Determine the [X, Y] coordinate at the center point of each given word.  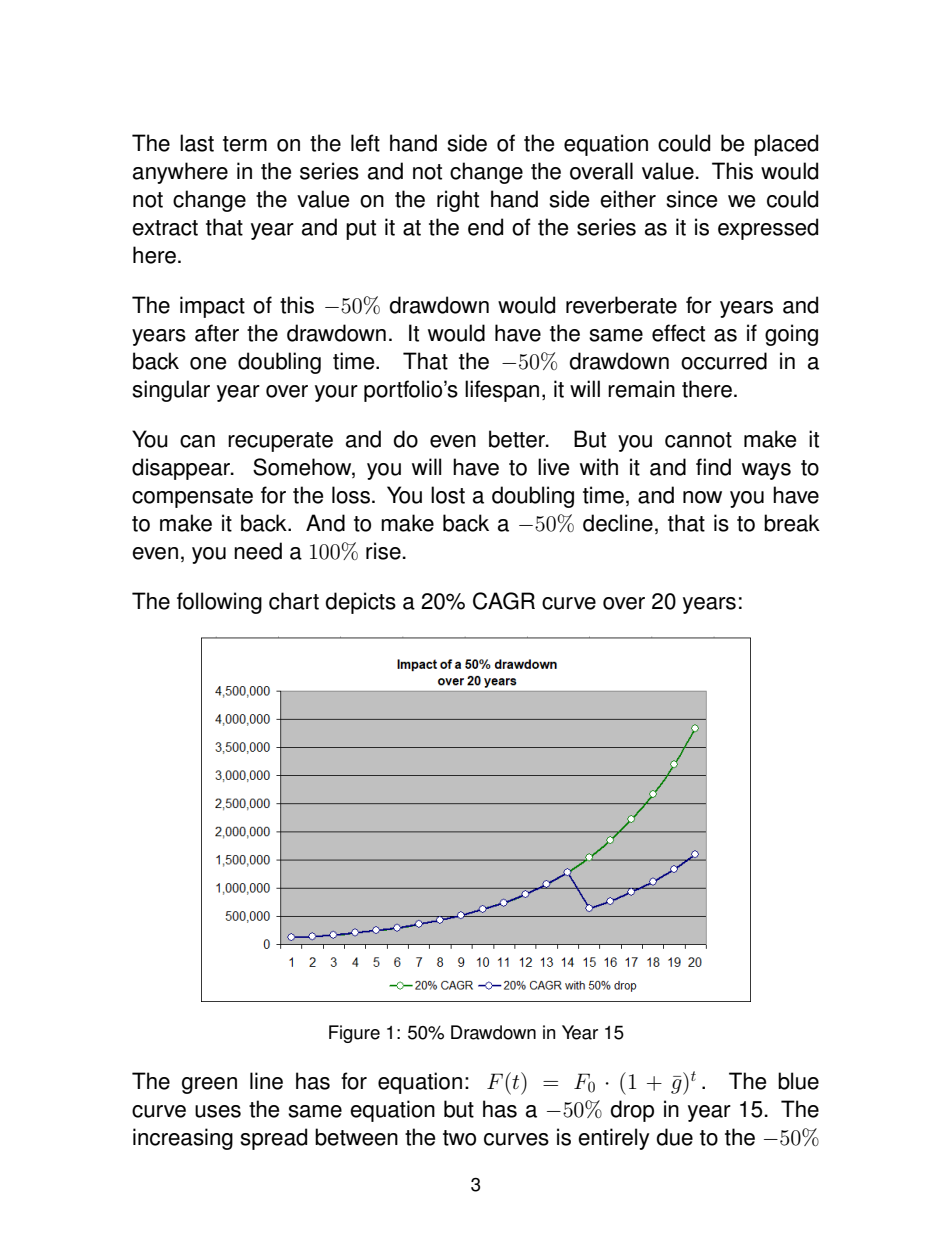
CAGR [504, 601]
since [691, 199]
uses [218, 1111]
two [459, 1138]
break [792, 523]
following [219, 603]
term [245, 144]
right [458, 201]
